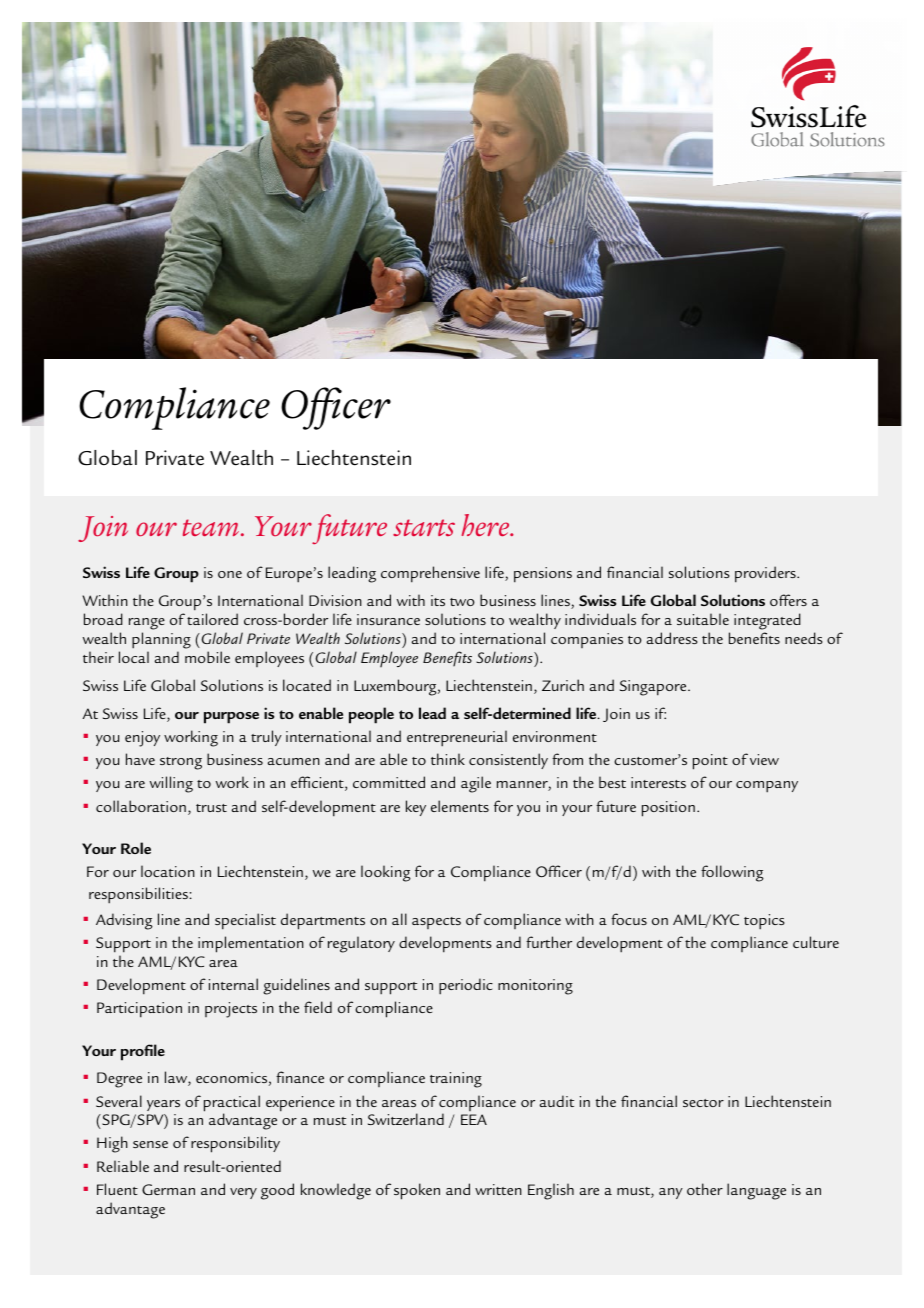 The height and width of the image is (1308, 924). Describe the element at coordinates (563, 685) in the image. I see `Zurich` at that location.
